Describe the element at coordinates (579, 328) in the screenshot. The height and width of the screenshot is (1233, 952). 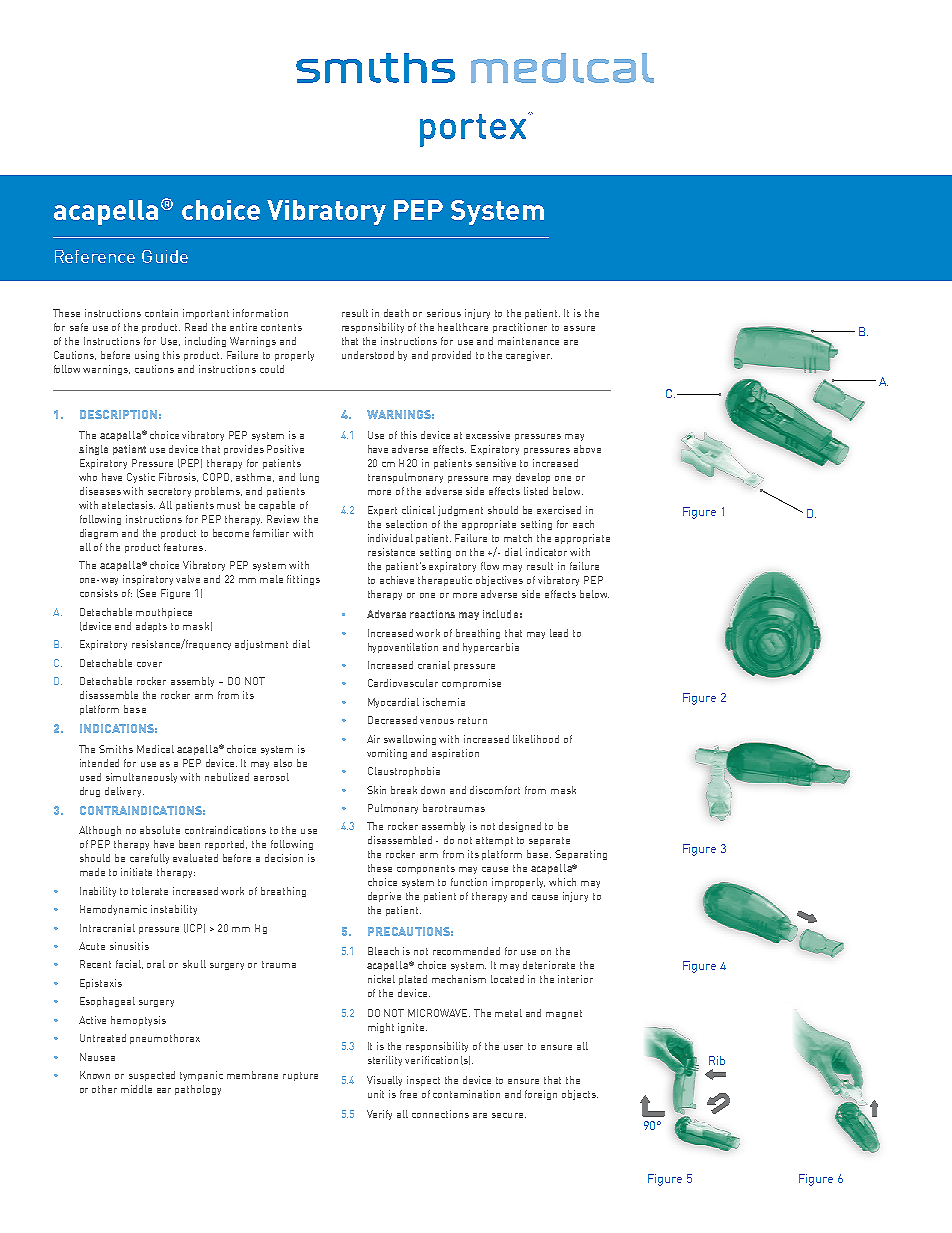
I see `assure` at that location.
